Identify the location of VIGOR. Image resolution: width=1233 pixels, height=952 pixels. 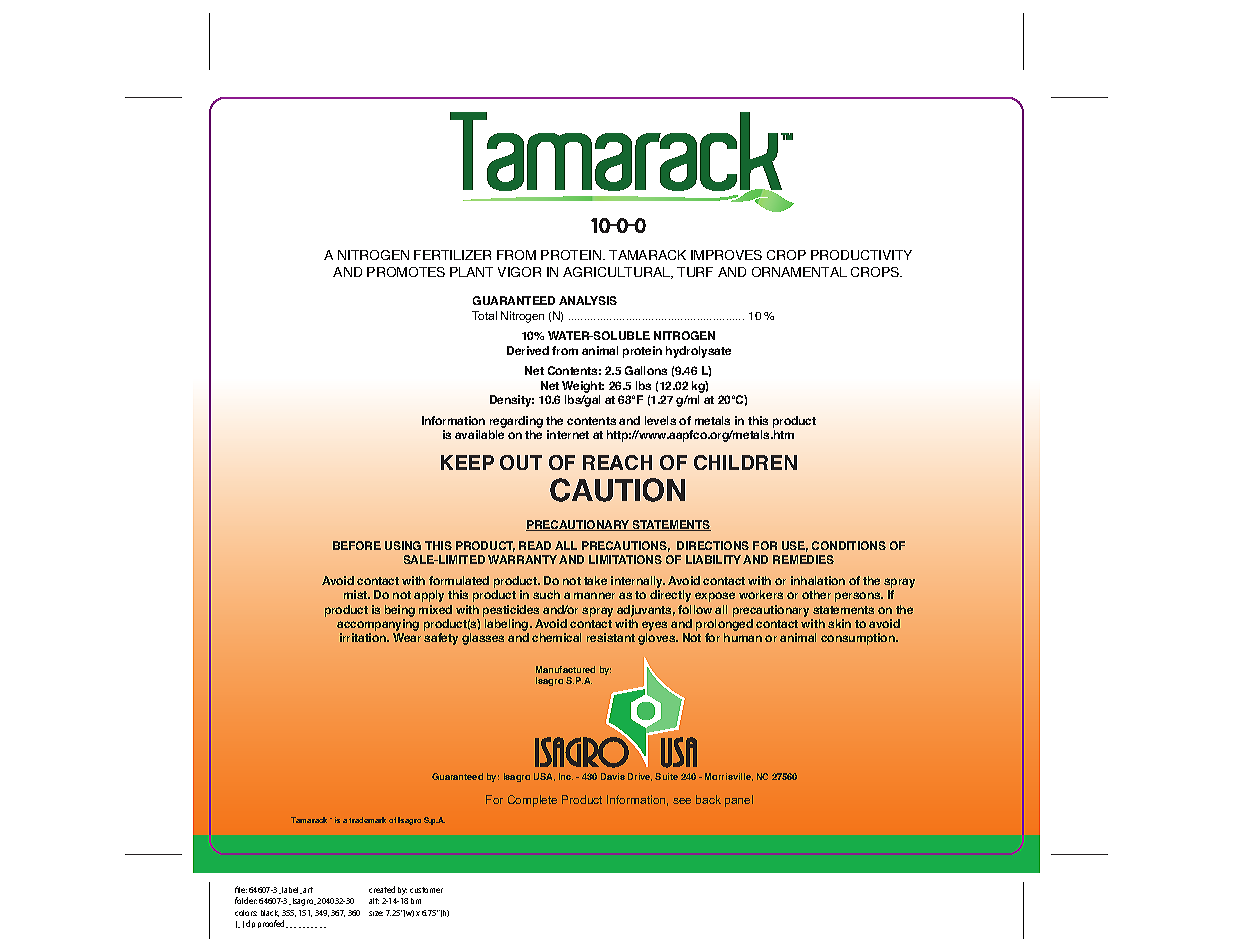
(519, 272).
